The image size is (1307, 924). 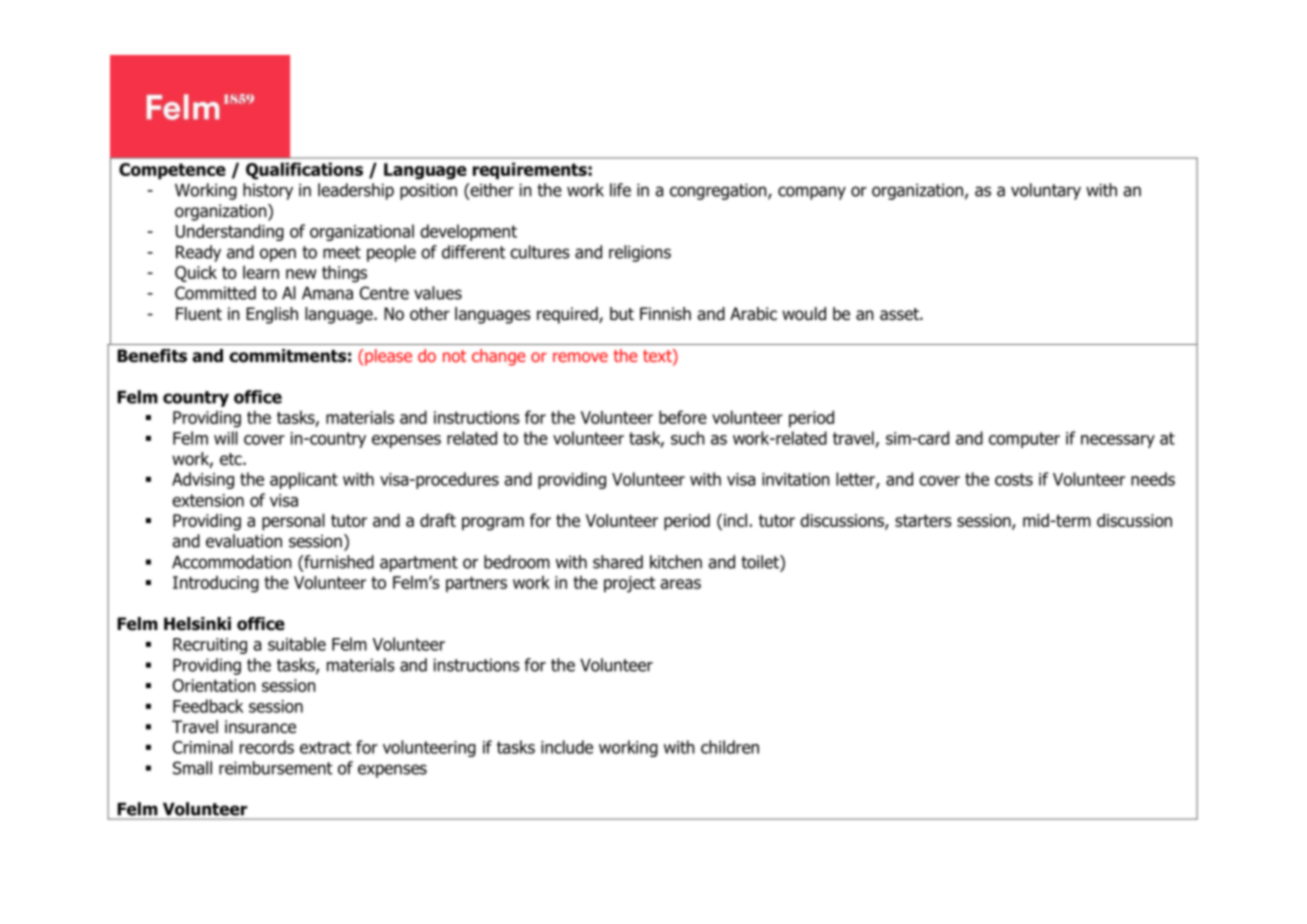 What do you see at coordinates (688, 438) in the document?
I see `such` at bounding box center [688, 438].
